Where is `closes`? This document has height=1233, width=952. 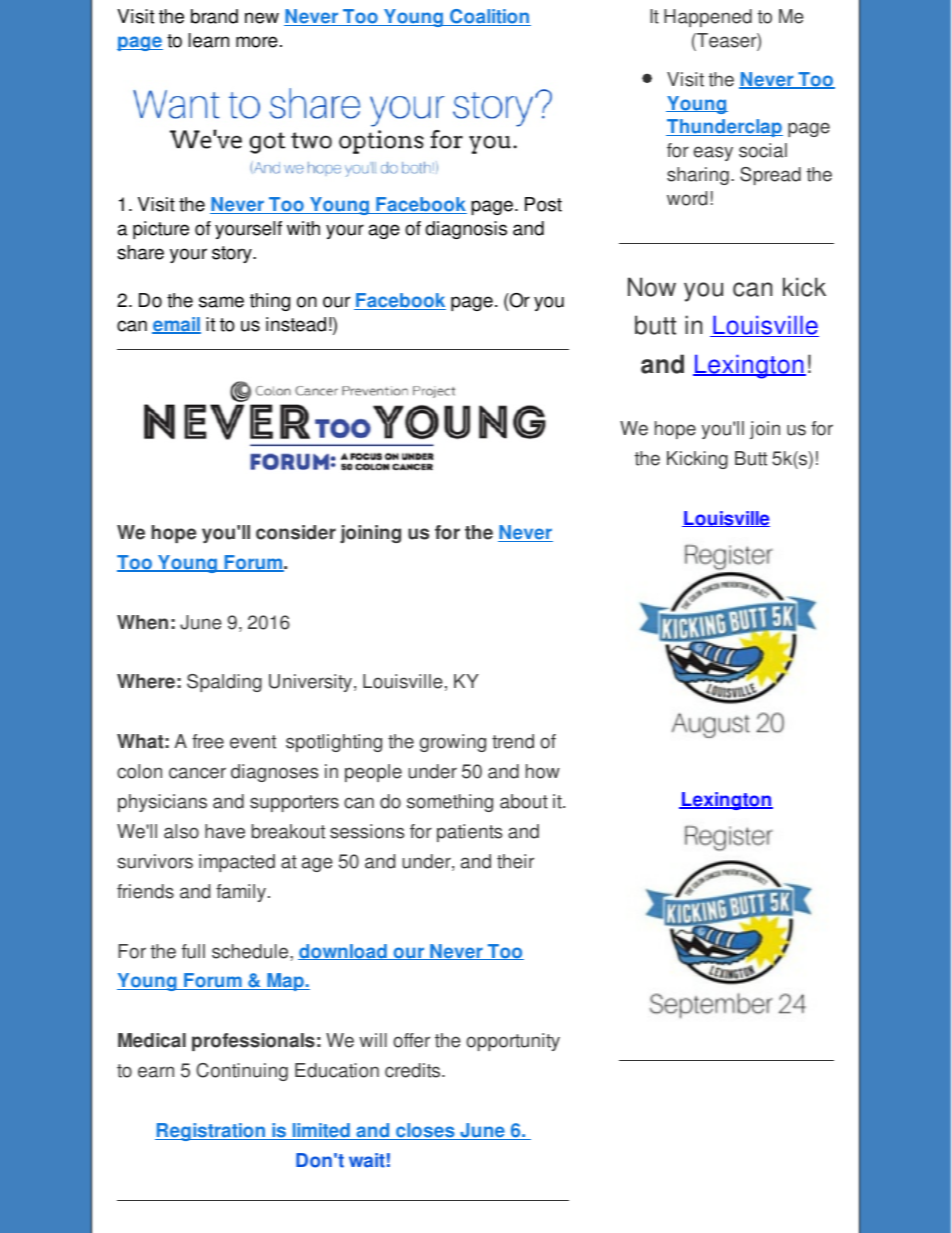
closes is located at coordinates (425, 1131).
